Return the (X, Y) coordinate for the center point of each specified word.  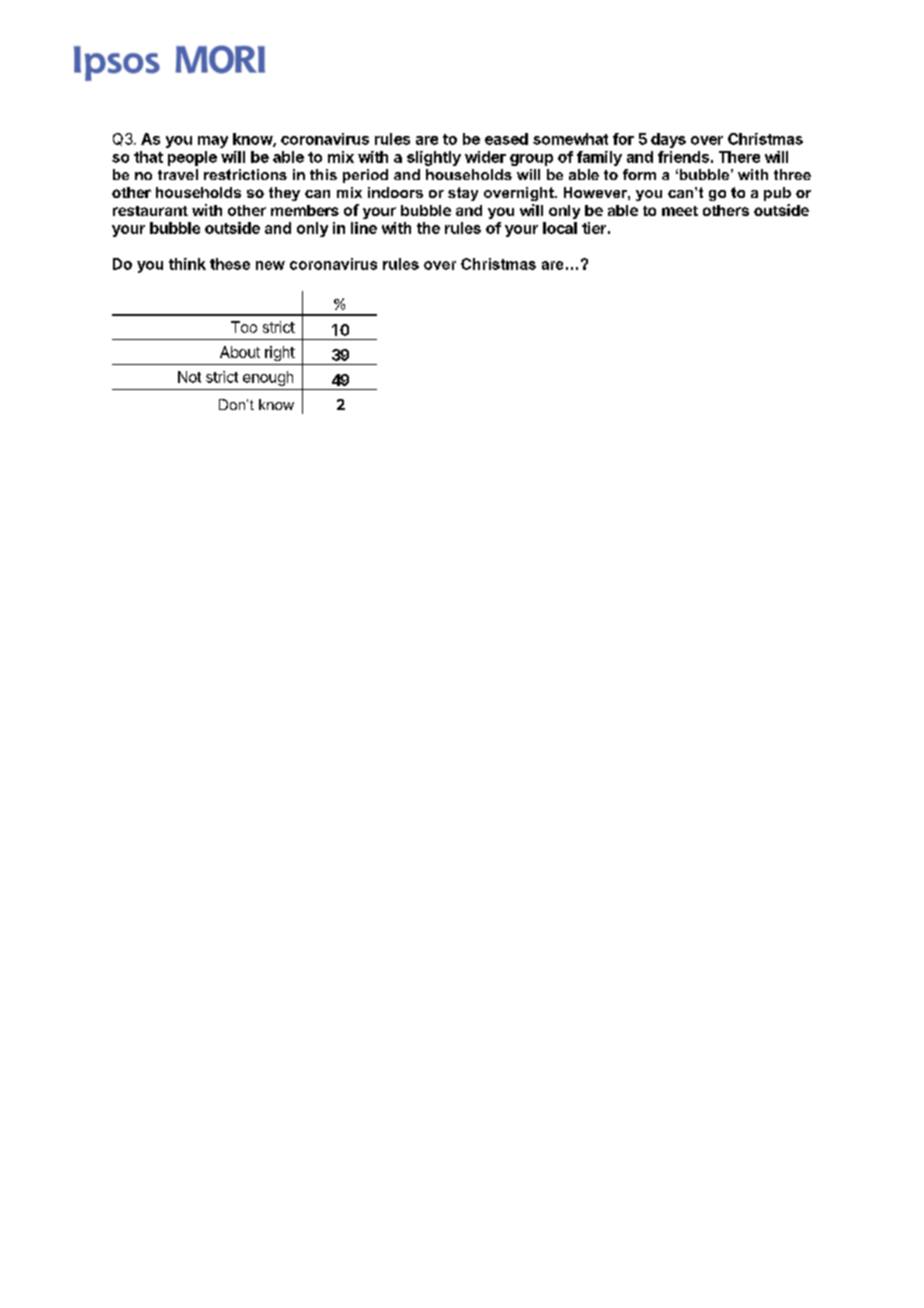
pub (777, 194)
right (280, 353)
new (270, 265)
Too (244, 327)
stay (463, 194)
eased (506, 139)
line (364, 228)
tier (594, 228)
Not (189, 377)
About (240, 352)
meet (680, 211)
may (213, 142)
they (284, 194)
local (560, 228)
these (230, 264)
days (668, 140)
